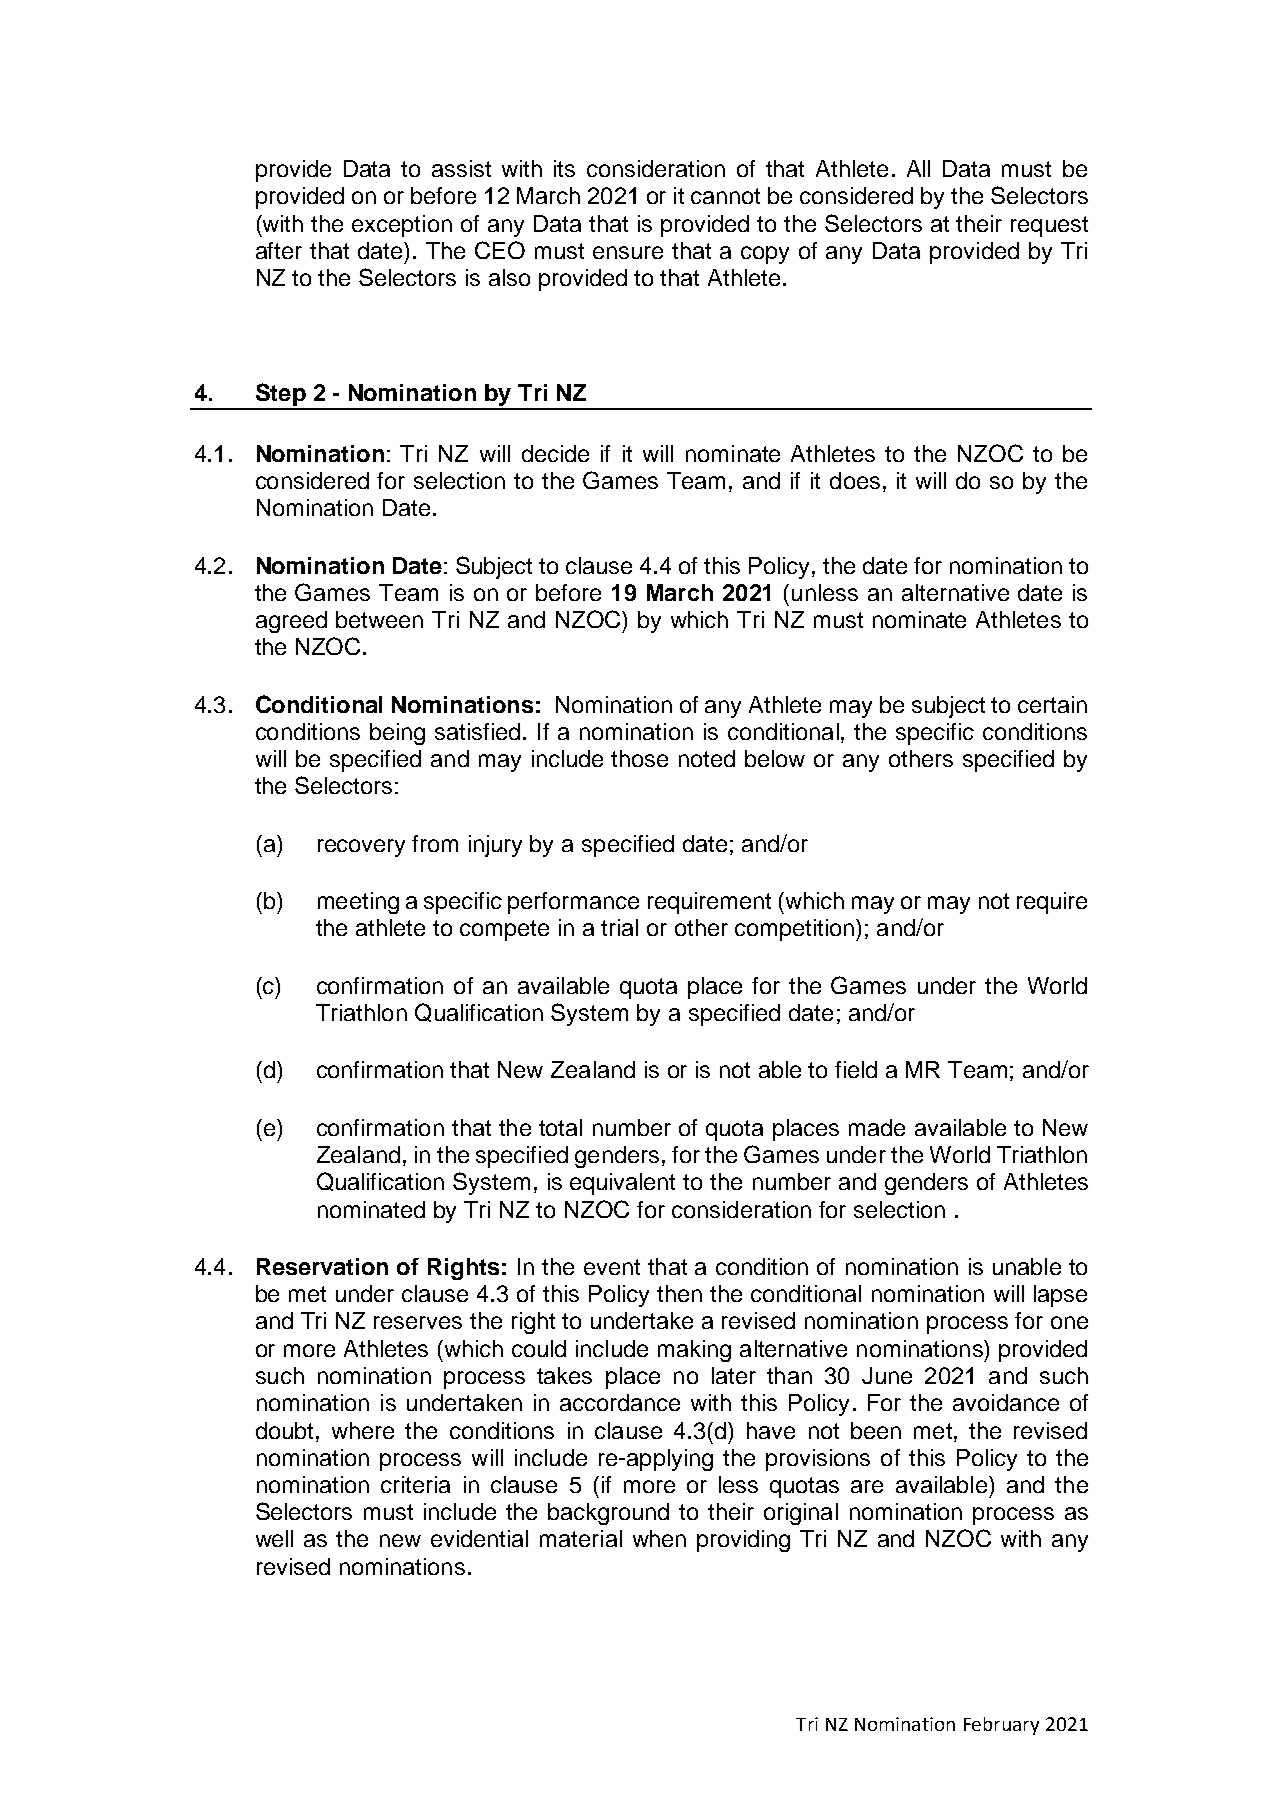 This screenshot has height=1813, width=1282. I want to click on where, so click(363, 1430).
